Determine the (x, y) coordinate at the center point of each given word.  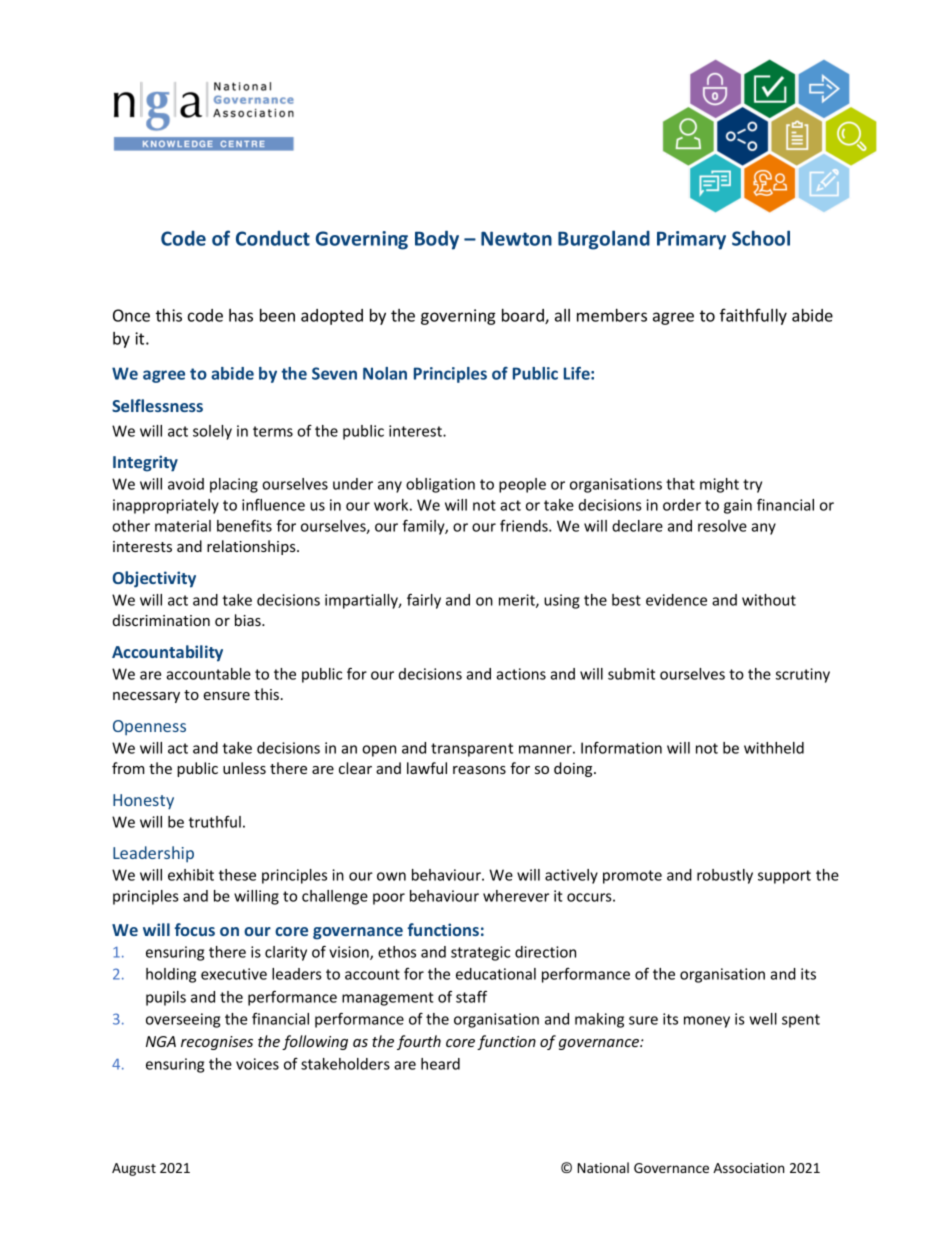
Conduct (273, 238)
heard (440, 1064)
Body (437, 240)
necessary (146, 697)
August (134, 1169)
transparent (472, 750)
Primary (691, 240)
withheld (774, 748)
